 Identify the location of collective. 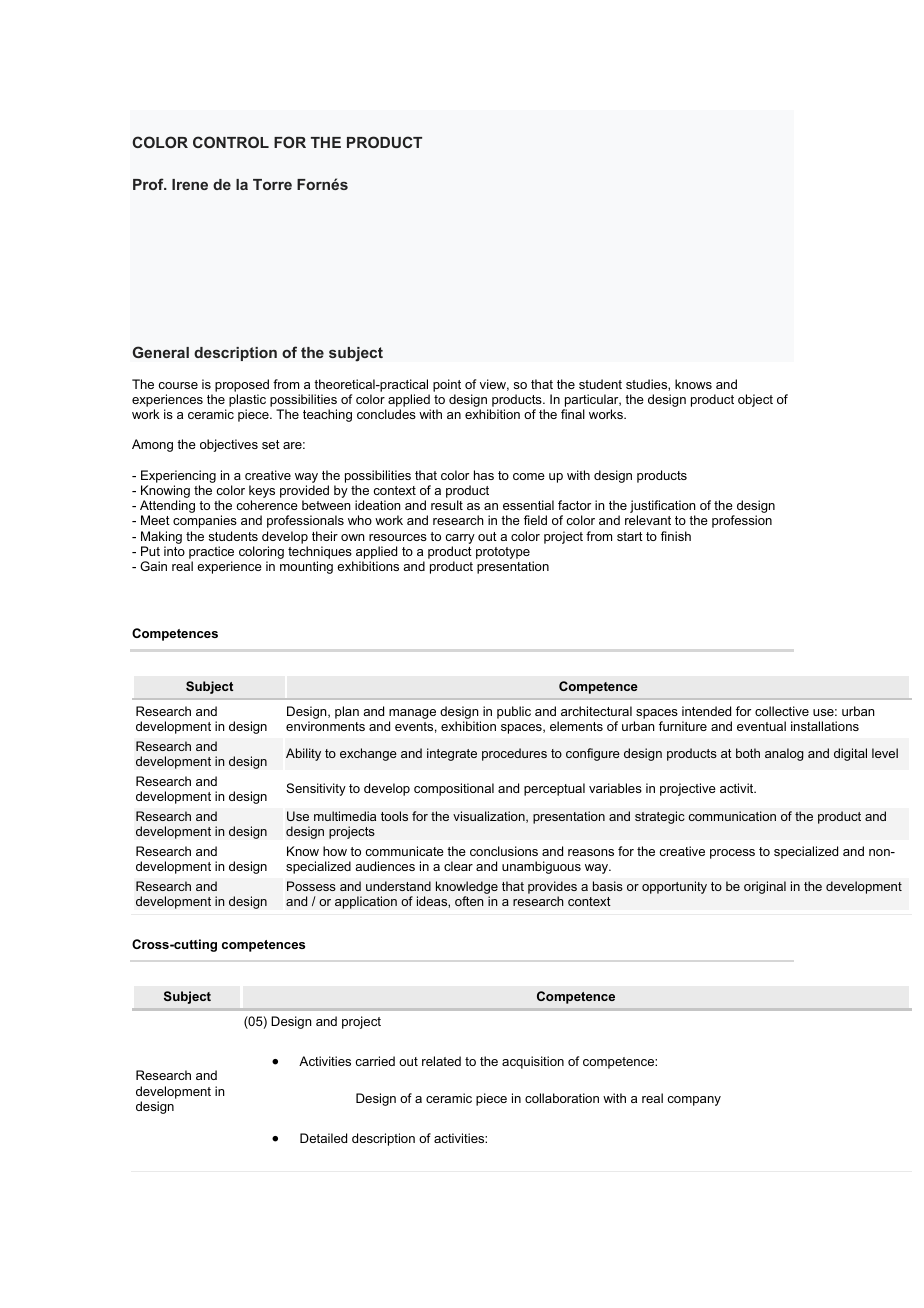
(782, 711).
